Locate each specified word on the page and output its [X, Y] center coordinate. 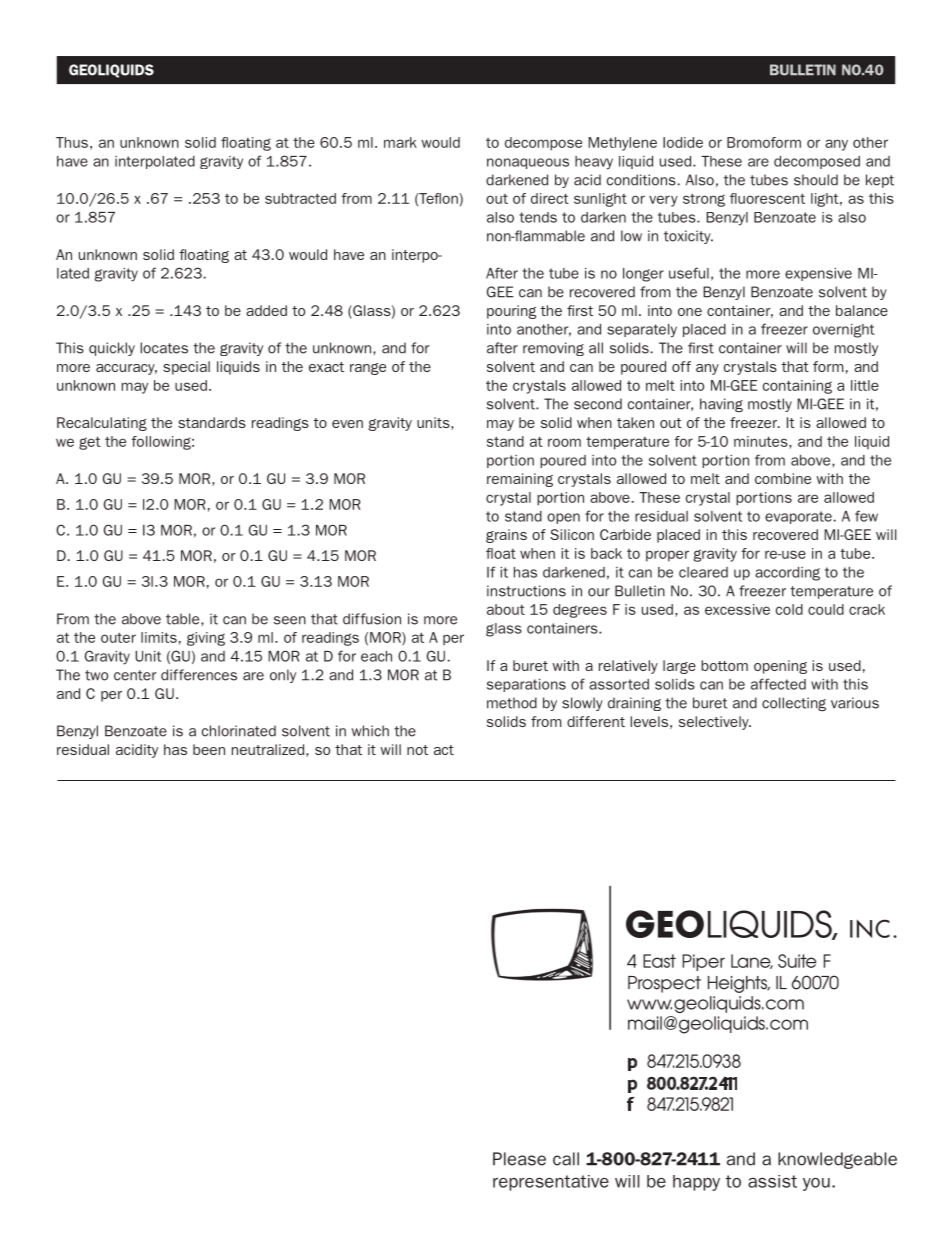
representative [551, 1183]
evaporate [798, 517]
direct [550, 198]
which [370, 731]
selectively [715, 723]
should [816, 180]
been [209, 749]
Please [519, 1159]
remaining [520, 480]
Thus [72, 142]
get [90, 443]
